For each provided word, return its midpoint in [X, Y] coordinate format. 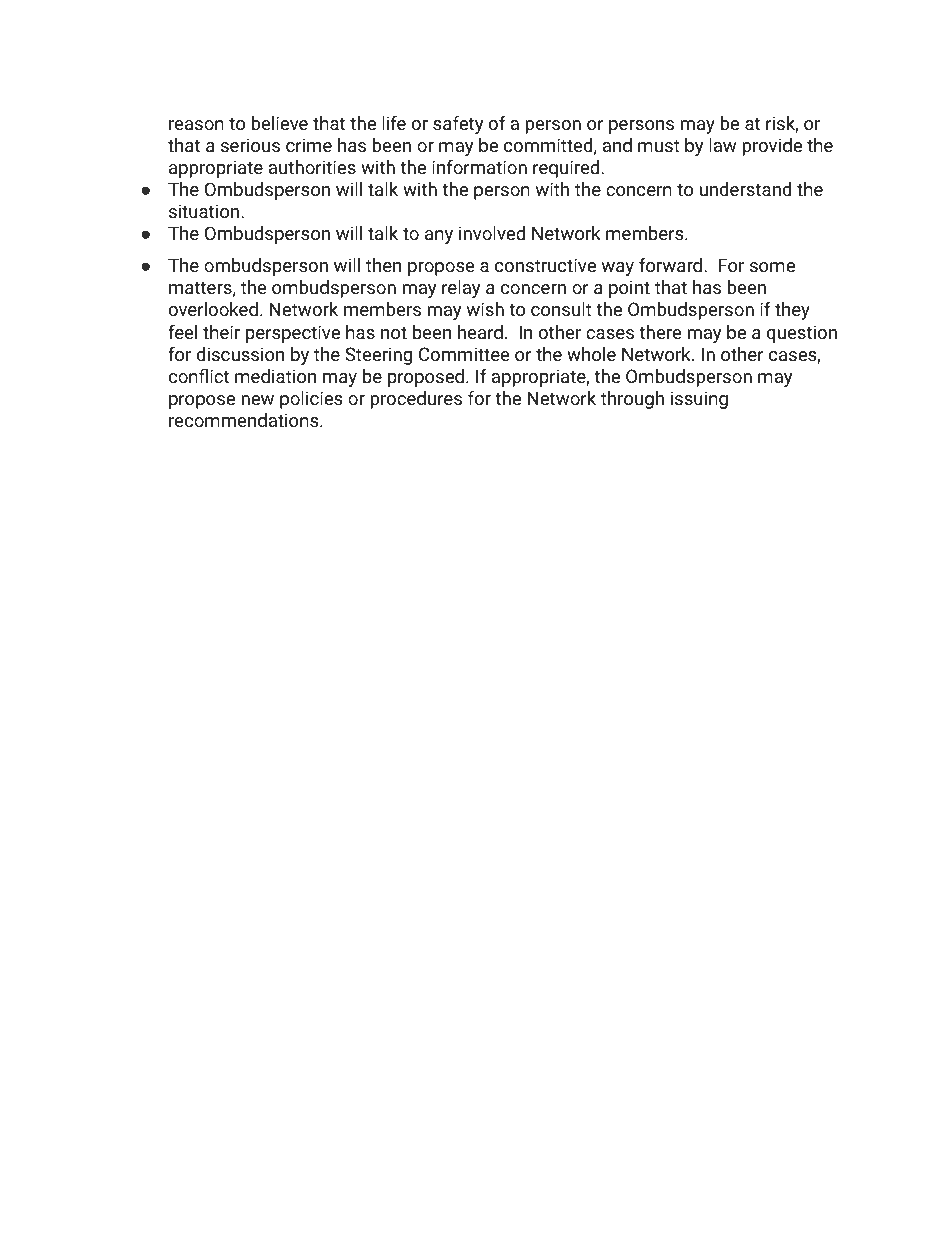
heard [480, 332]
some [772, 267]
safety [458, 125]
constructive [545, 265]
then [383, 265]
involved [492, 233]
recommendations [245, 420]
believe [279, 123]
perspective [293, 334]
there [660, 332]
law [722, 145]
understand [745, 189]
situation [204, 211]
